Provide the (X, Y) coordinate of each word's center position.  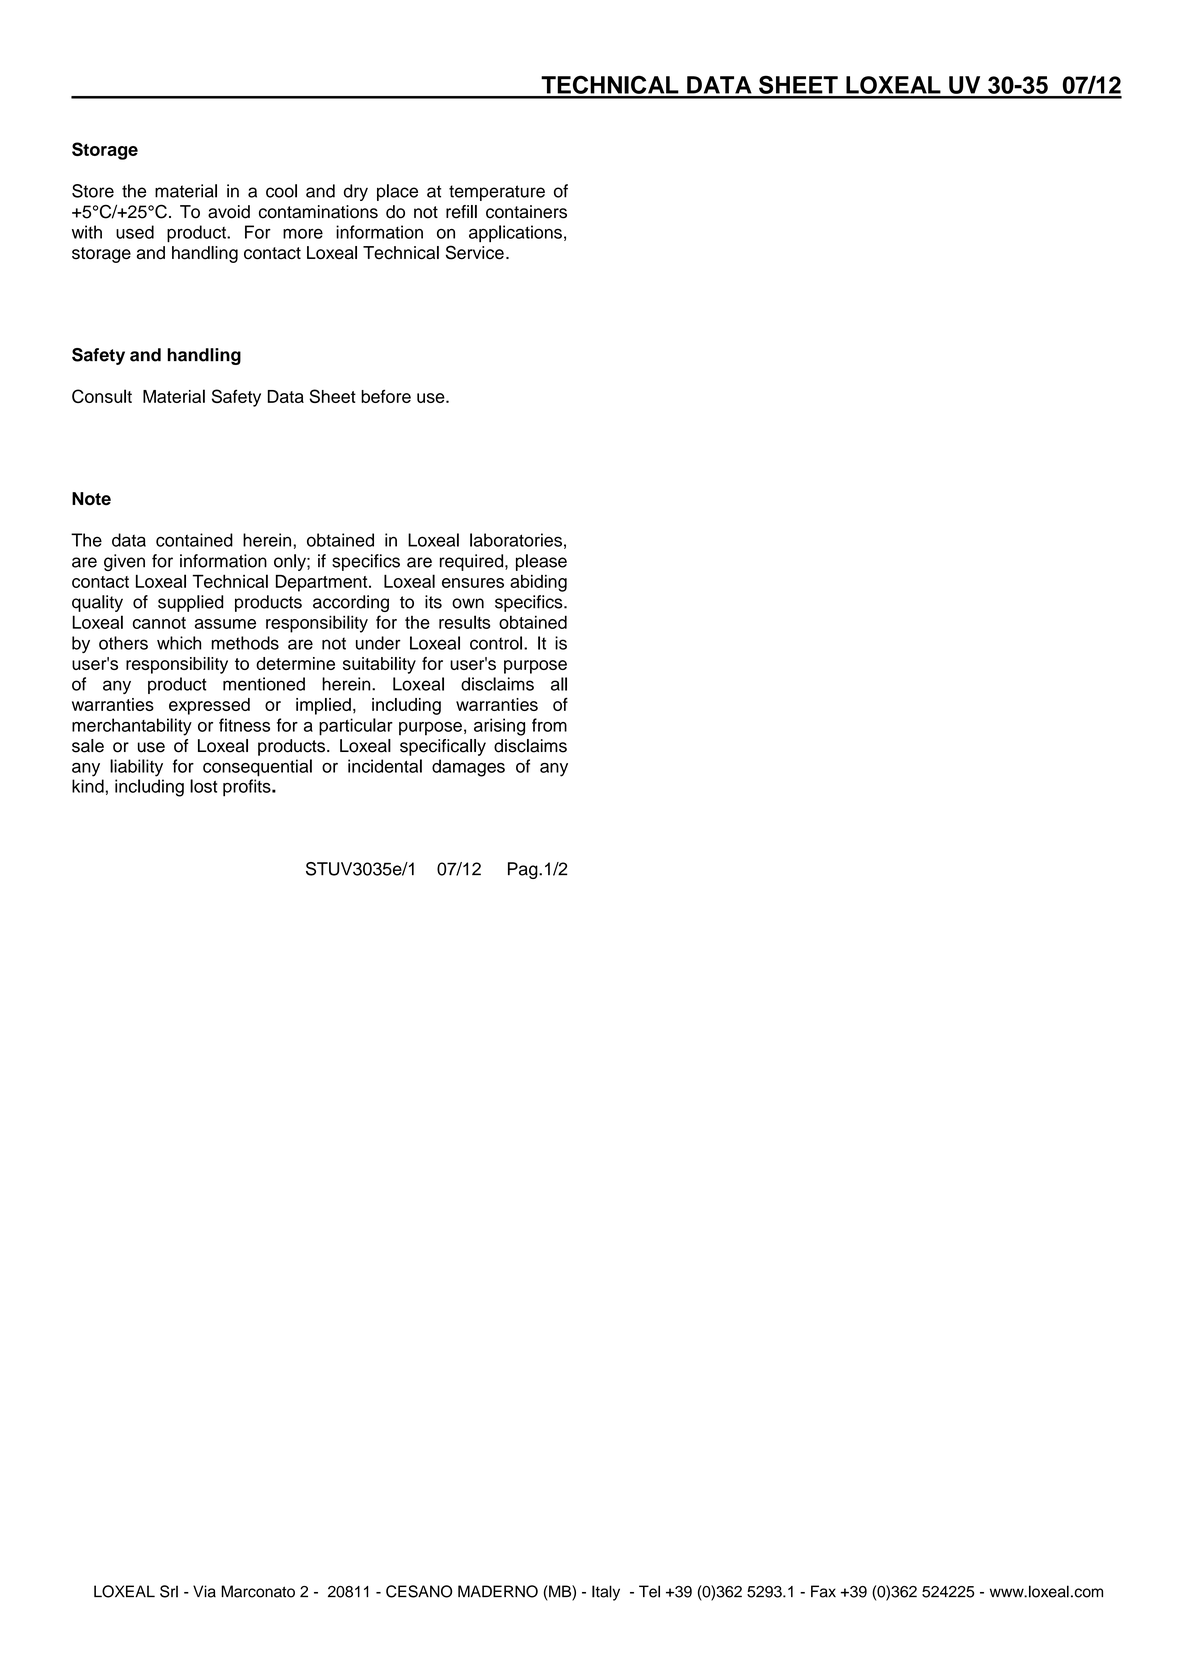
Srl (169, 1591)
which (179, 643)
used (135, 232)
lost (203, 786)
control (496, 643)
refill (461, 212)
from (549, 725)
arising (499, 727)
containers (526, 212)
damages (468, 768)
